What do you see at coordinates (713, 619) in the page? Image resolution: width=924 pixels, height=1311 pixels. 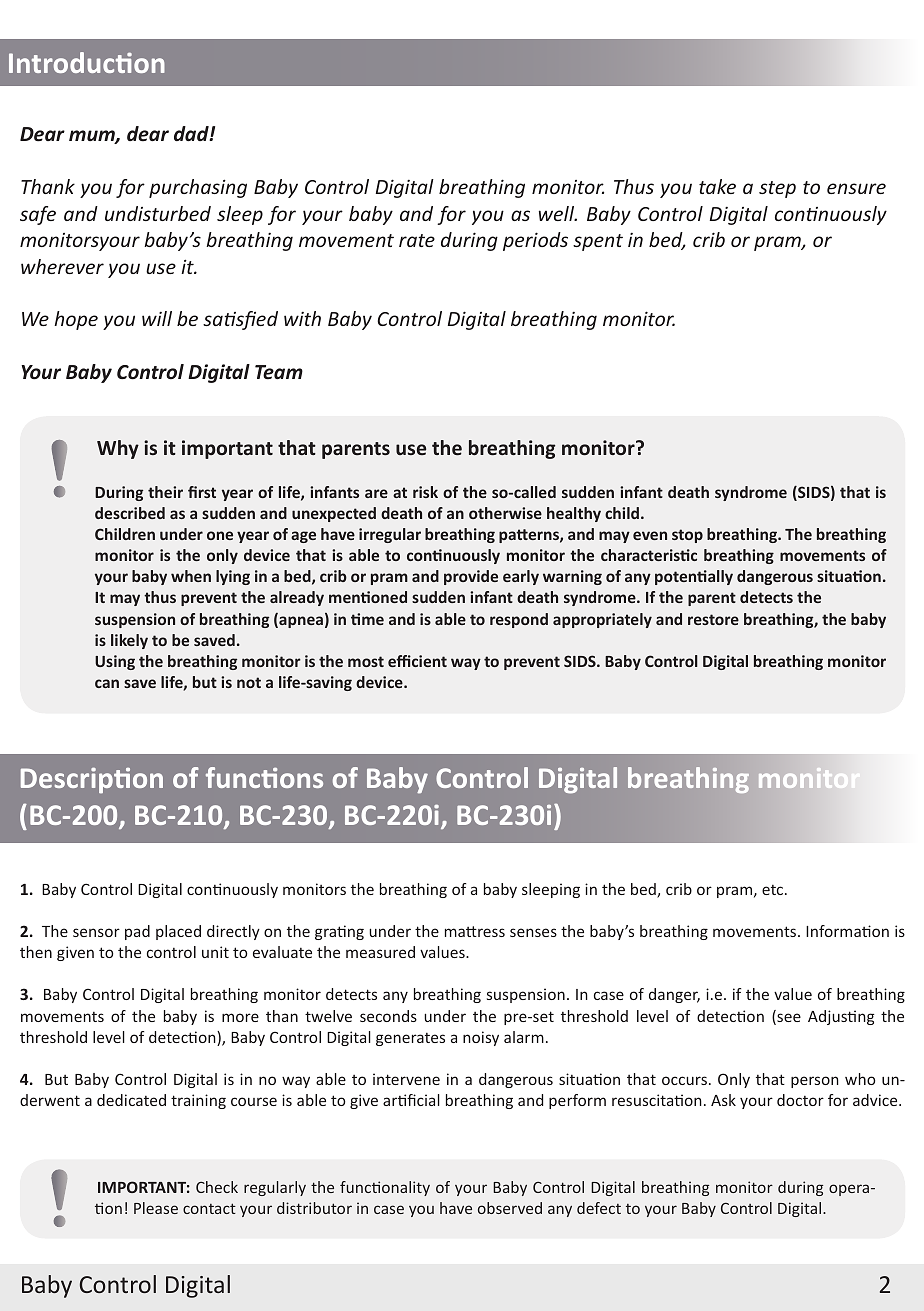 I see `restore` at bounding box center [713, 619].
